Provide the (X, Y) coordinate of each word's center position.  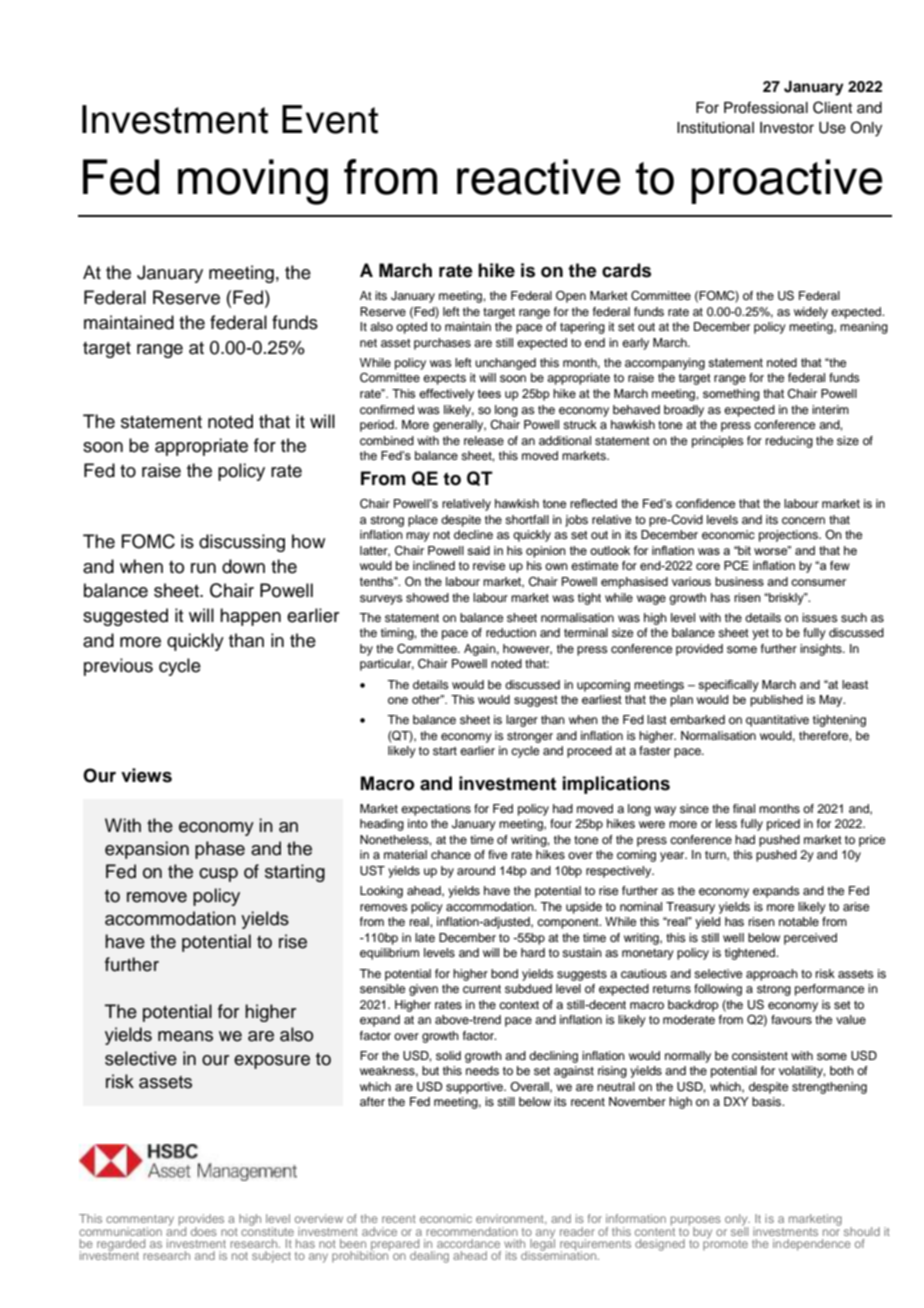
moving (253, 182)
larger (522, 721)
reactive (539, 177)
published (776, 701)
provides (201, 1221)
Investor (787, 128)
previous (118, 667)
